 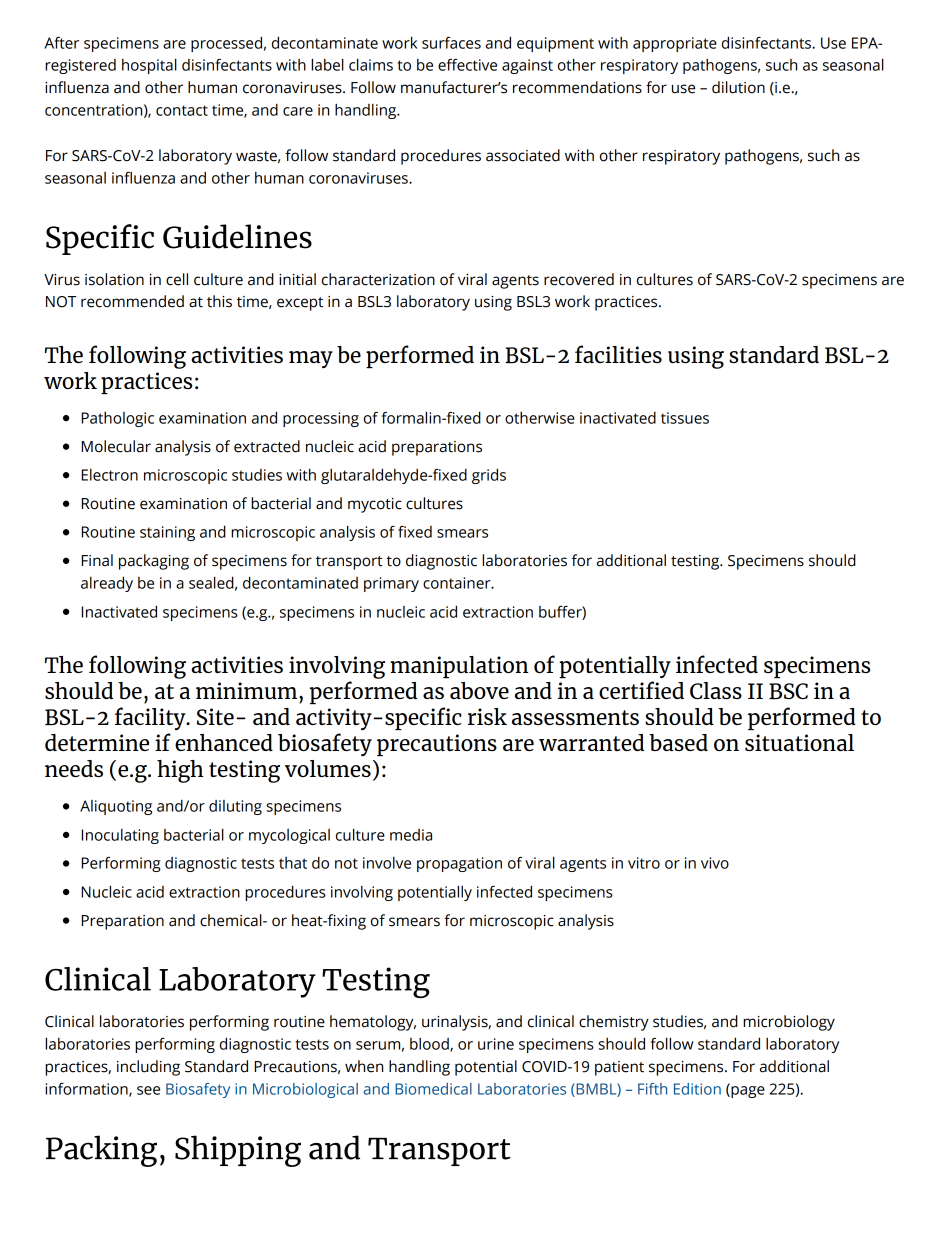 I want to click on media, so click(x=411, y=835).
